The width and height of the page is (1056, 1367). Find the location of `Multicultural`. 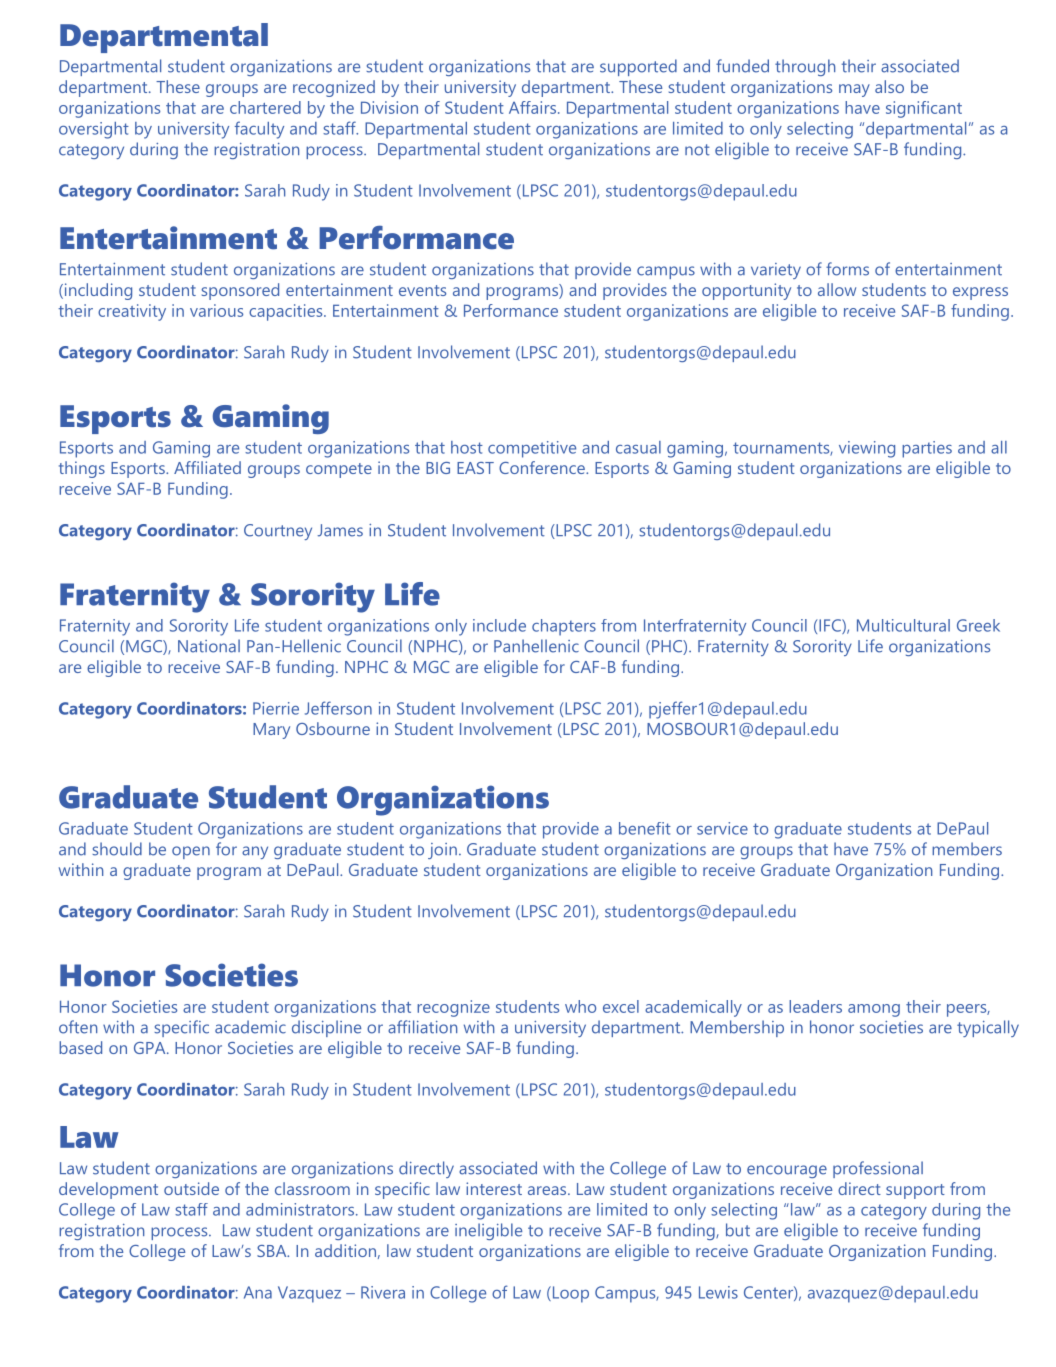

Multicultural is located at coordinates (903, 625).
